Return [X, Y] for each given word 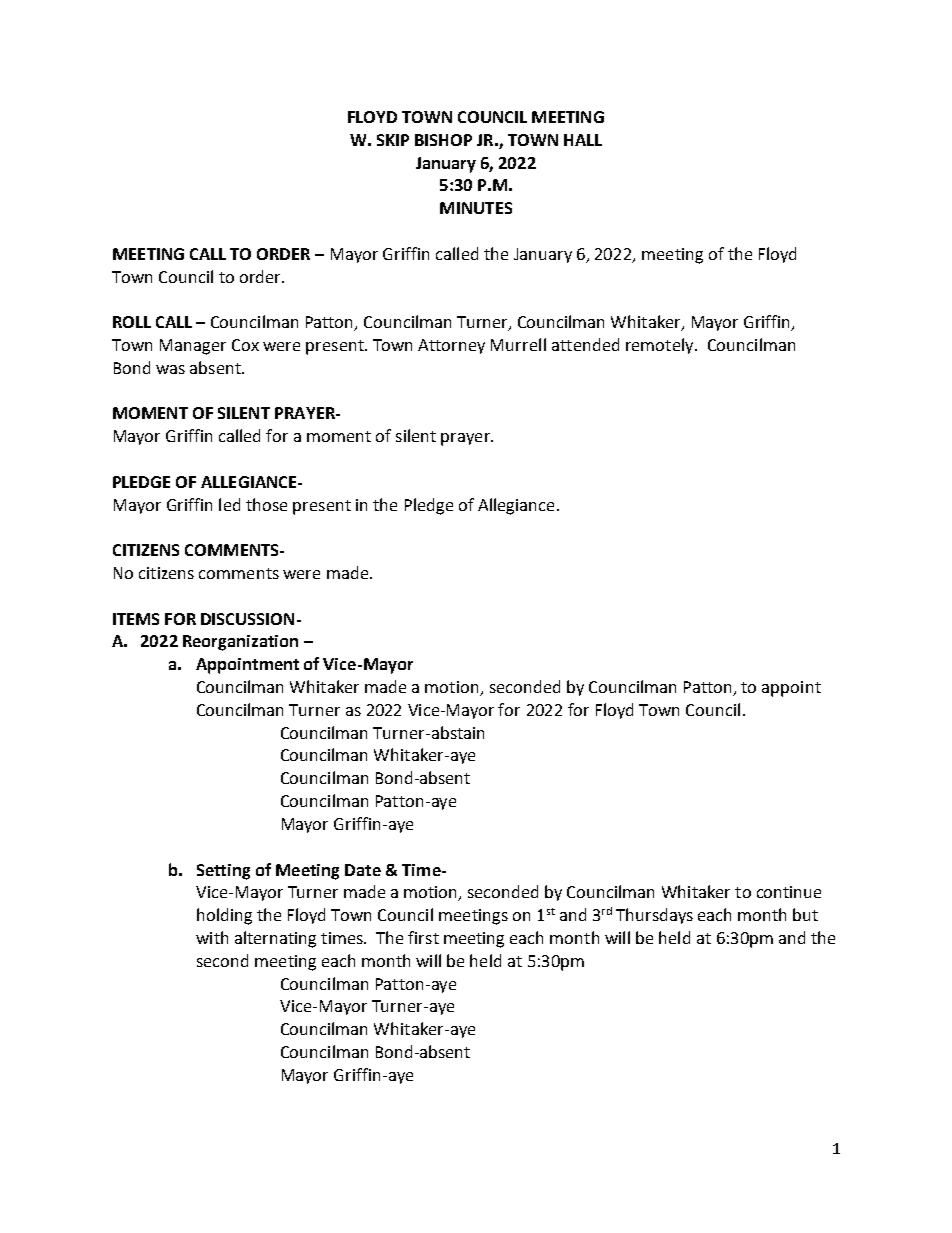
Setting [223, 872]
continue [789, 892]
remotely [661, 346]
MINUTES [476, 208]
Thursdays [654, 916]
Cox [245, 345]
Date [363, 870]
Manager [193, 347]
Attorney [451, 346]
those [266, 504]
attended [585, 344]
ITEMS [136, 619]
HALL [583, 140]
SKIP [393, 140]
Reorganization [240, 643]
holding [224, 916]
